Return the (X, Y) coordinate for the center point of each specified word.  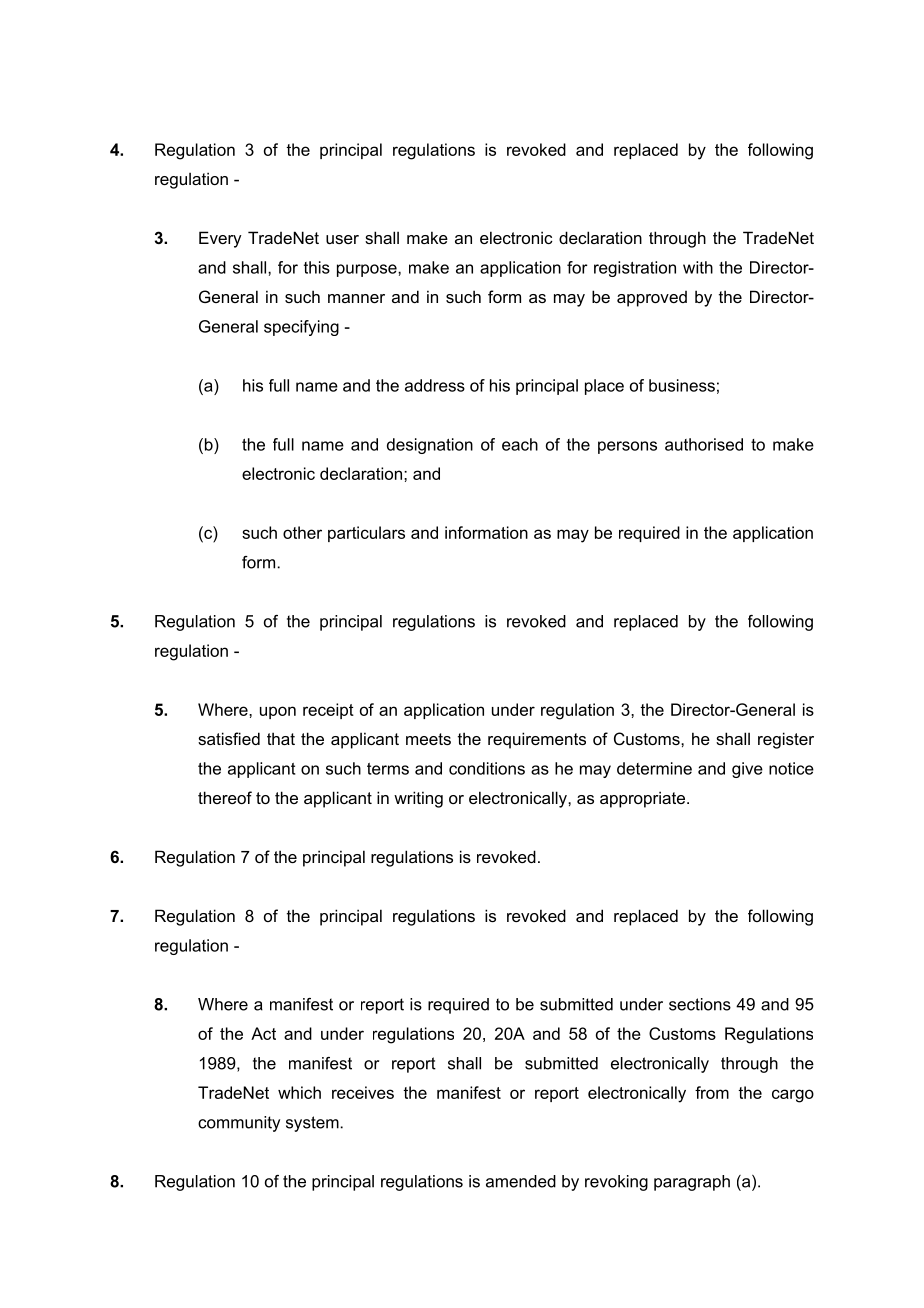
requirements (537, 740)
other (302, 532)
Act (263, 1033)
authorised (704, 444)
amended (521, 1181)
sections (700, 1004)
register (786, 740)
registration (635, 269)
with (698, 267)
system (313, 1124)
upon (278, 712)
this (317, 267)
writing (418, 799)
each (520, 444)
